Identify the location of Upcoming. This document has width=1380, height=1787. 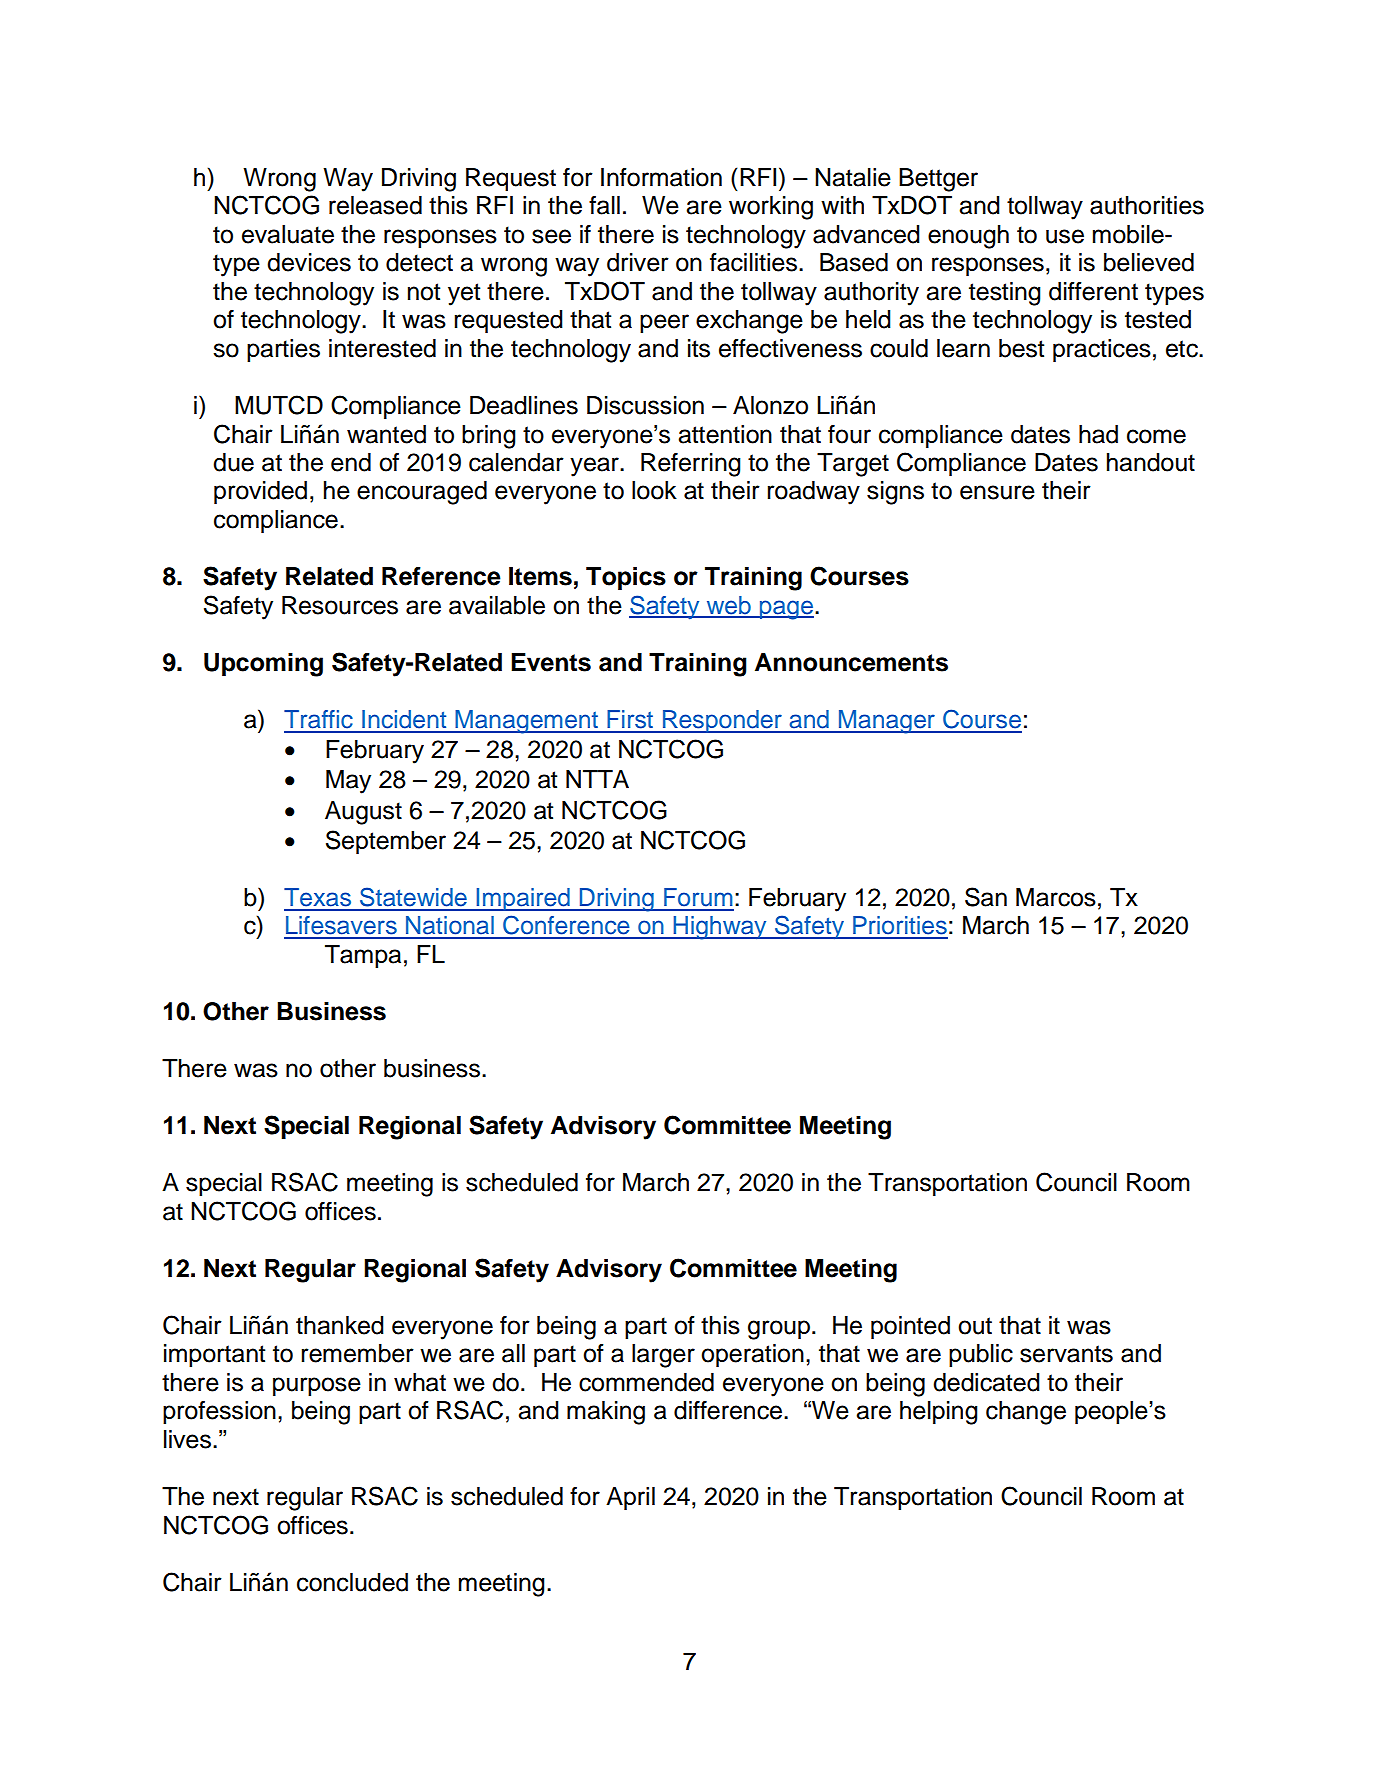
(263, 665).
